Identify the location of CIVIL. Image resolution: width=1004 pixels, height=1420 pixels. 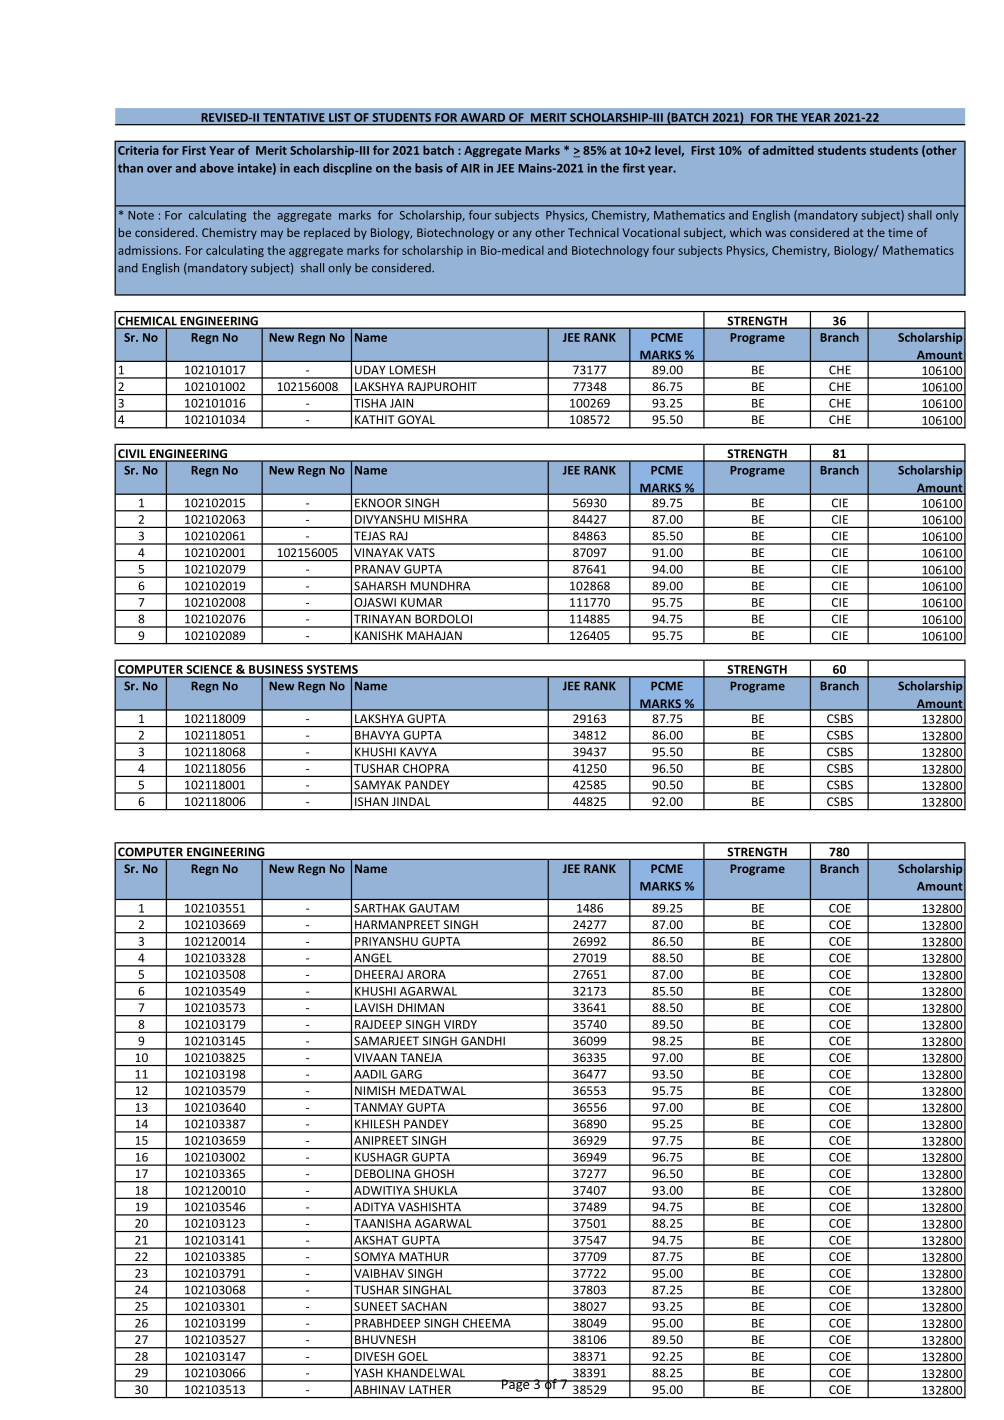
(132, 455).
